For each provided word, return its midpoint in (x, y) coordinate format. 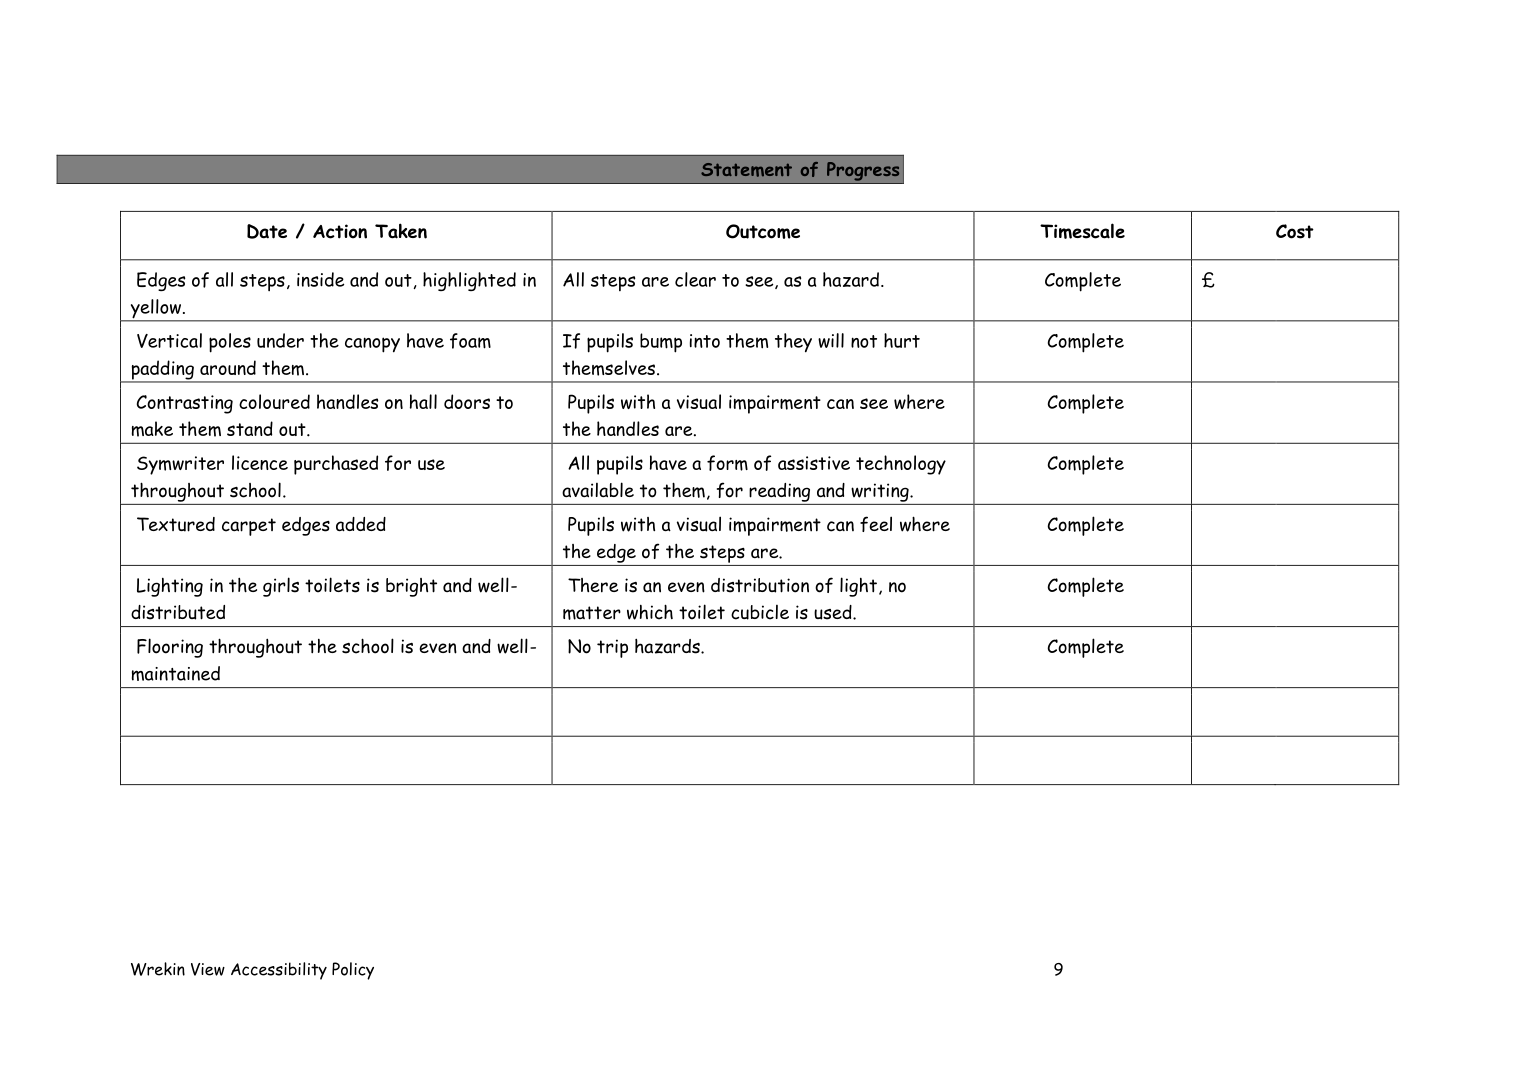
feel (876, 524)
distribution (760, 585)
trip (612, 648)
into (705, 341)
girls (281, 587)
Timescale (1082, 231)
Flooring (170, 648)
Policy (353, 971)
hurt (902, 340)
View (208, 969)
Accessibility (279, 971)
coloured (274, 401)
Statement (746, 170)
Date (267, 231)
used (834, 612)
